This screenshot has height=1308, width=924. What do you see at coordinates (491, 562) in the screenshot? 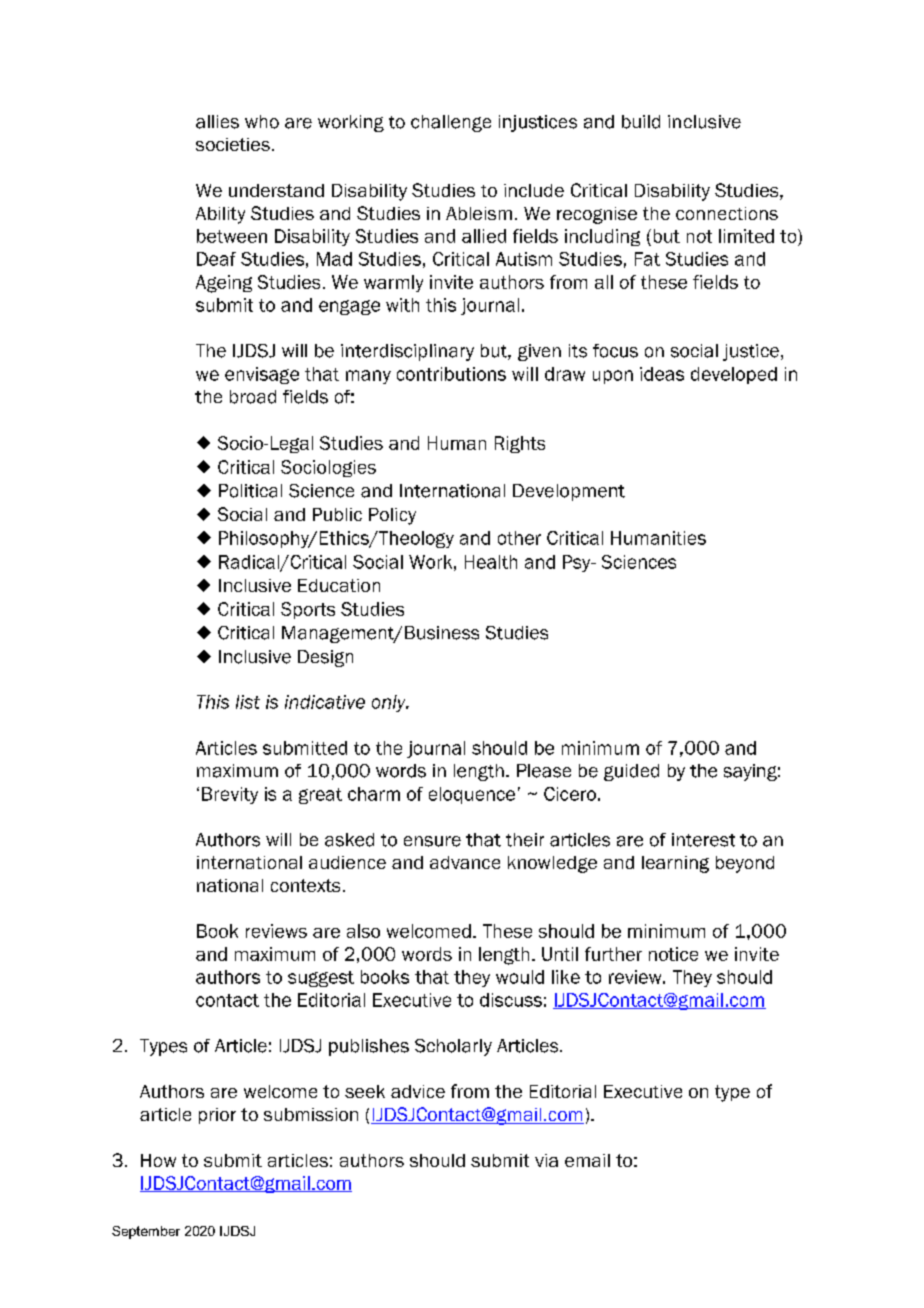
I see `Health` at bounding box center [491, 562].
